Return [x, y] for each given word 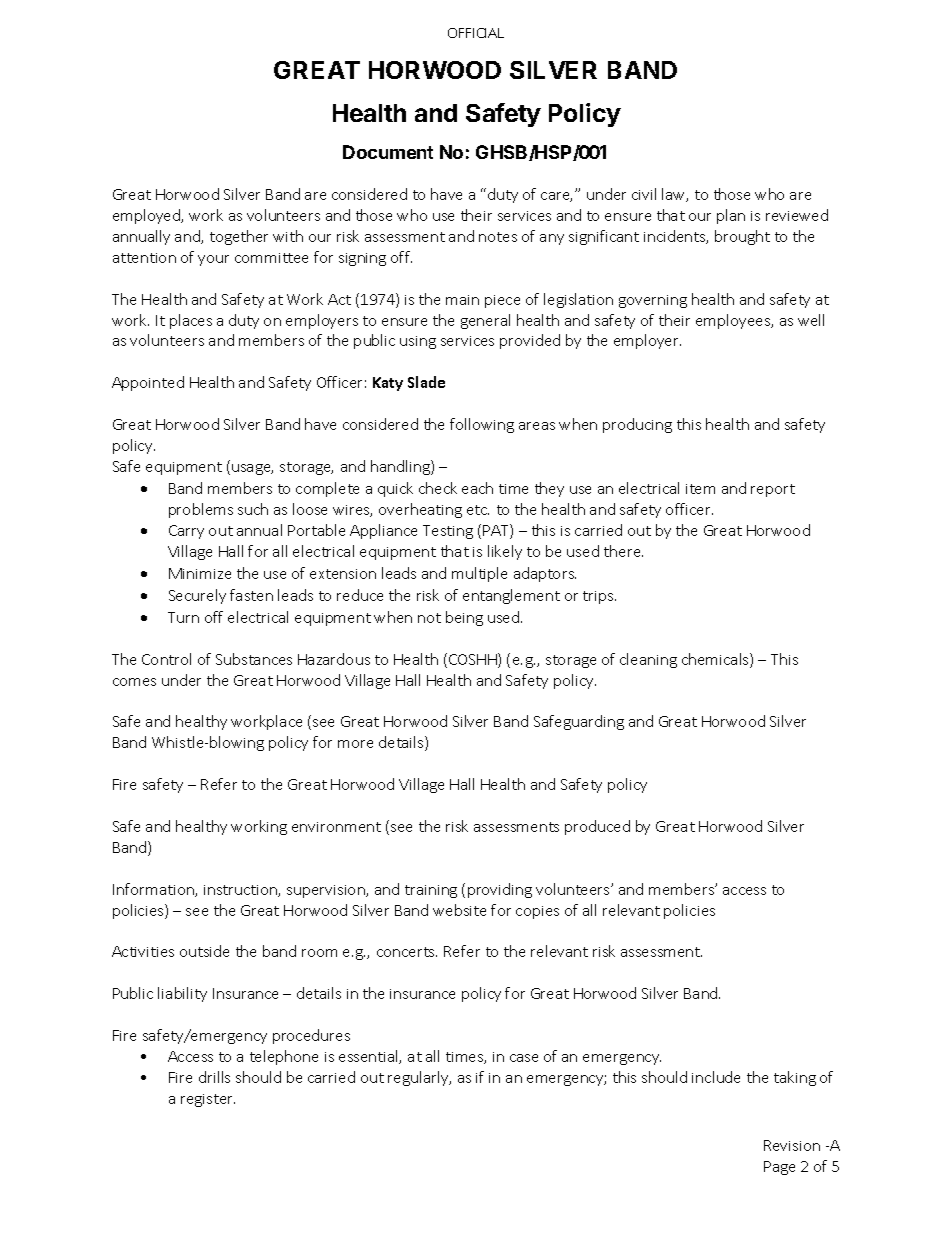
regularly [419, 1078]
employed [148, 216]
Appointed [148, 383]
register [208, 1100]
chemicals [716, 660]
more [355, 744]
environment [336, 827]
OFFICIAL [476, 33]
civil [644, 194]
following [482, 425]
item [700, 489]
